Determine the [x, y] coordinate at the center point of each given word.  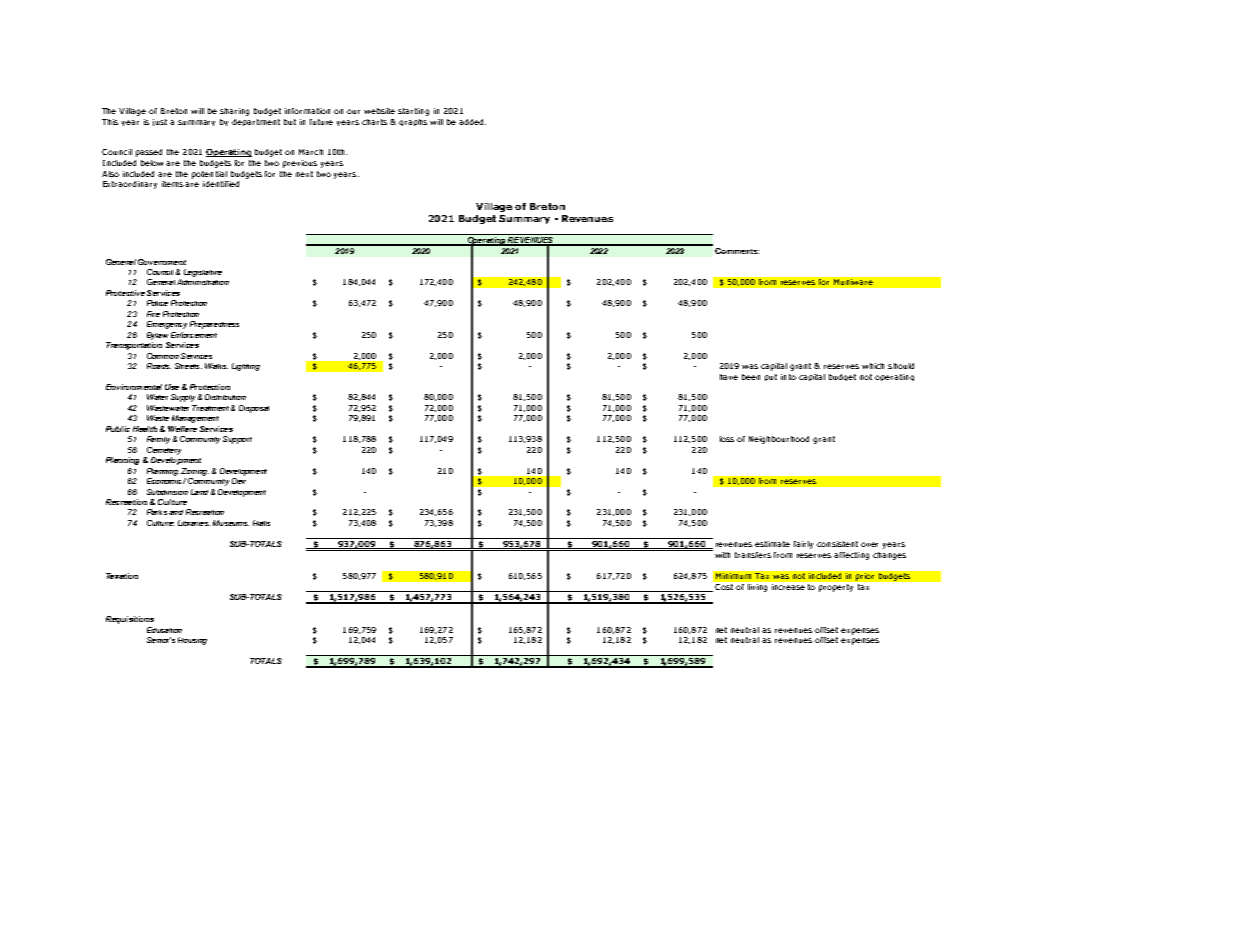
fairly [803, 545]
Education [164, 630]
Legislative [203, 273]
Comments [737, 251]
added [472, 122]
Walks [216, 366]
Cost [724, 587]
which [873, 366]
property [836, 588]
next [304, 174]
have [729, 377]
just [160, 122]
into [788, 377]
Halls [261, 523]
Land [199, 492]
